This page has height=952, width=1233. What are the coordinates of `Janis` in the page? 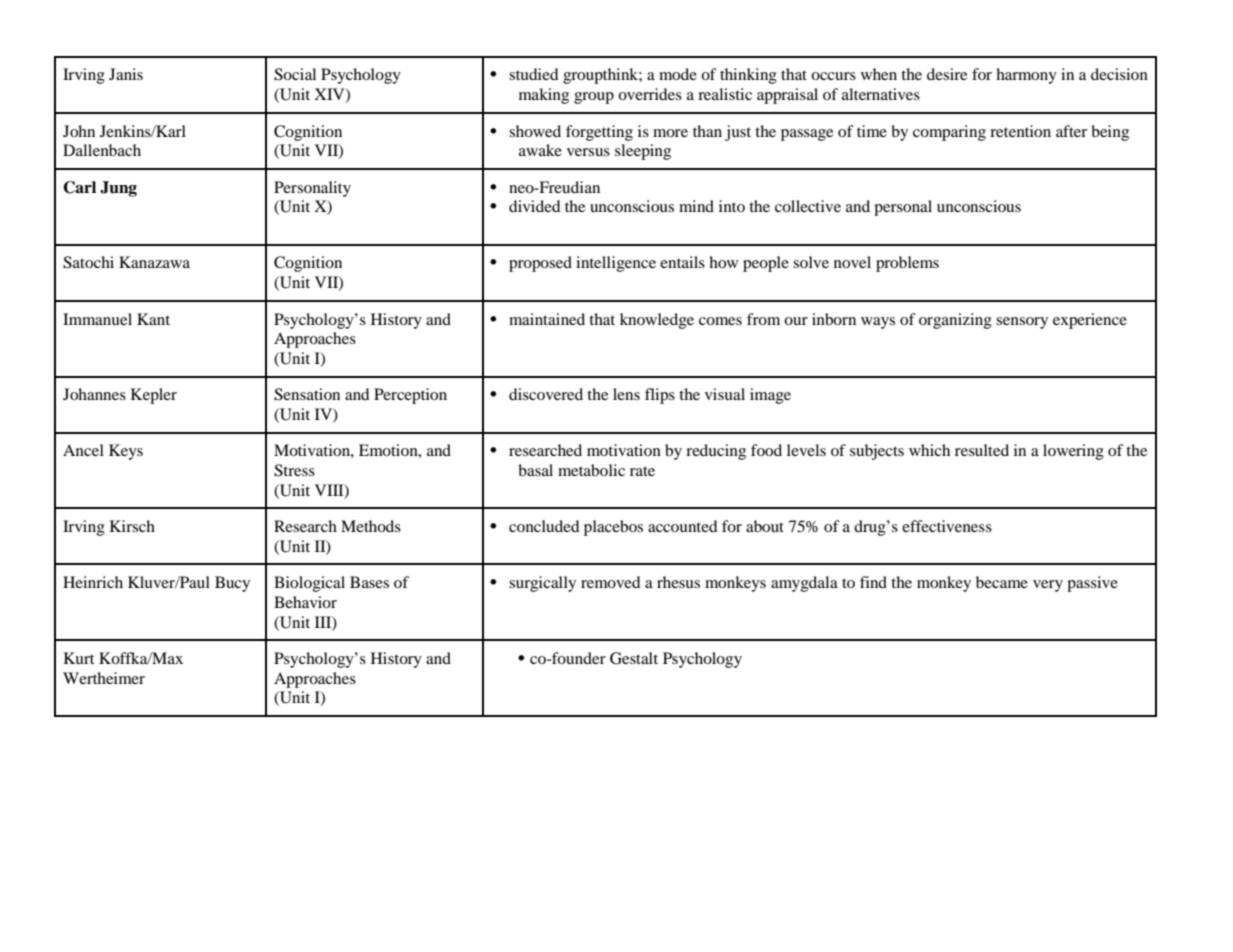 It's located at (126, 74).
